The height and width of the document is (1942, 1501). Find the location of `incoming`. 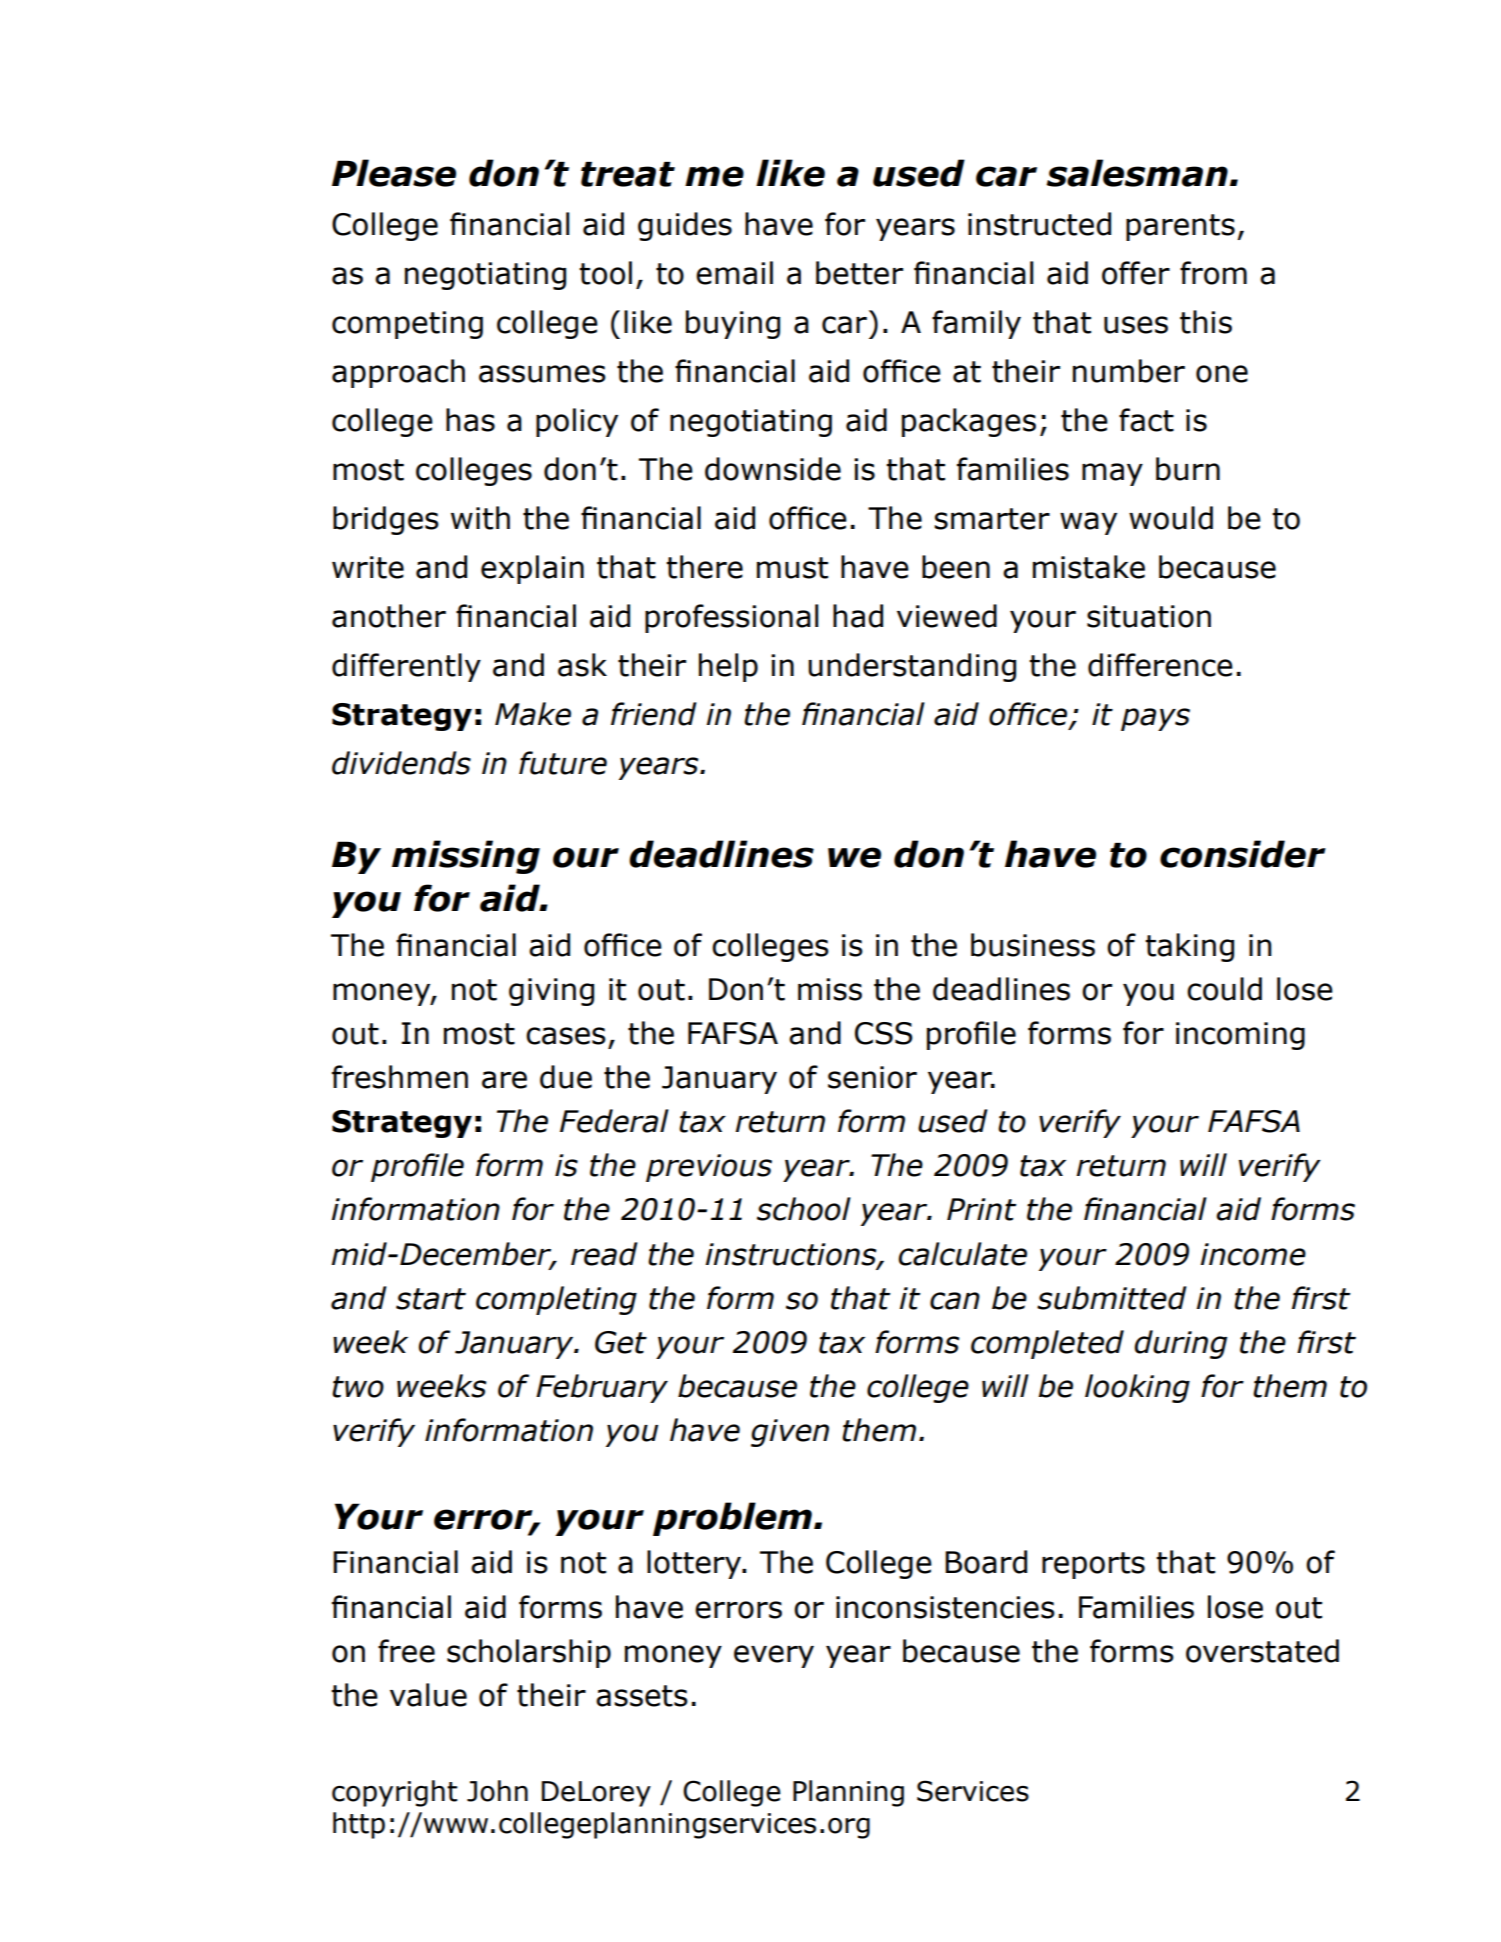

incoming is located at coordinates (1240, 1036).
